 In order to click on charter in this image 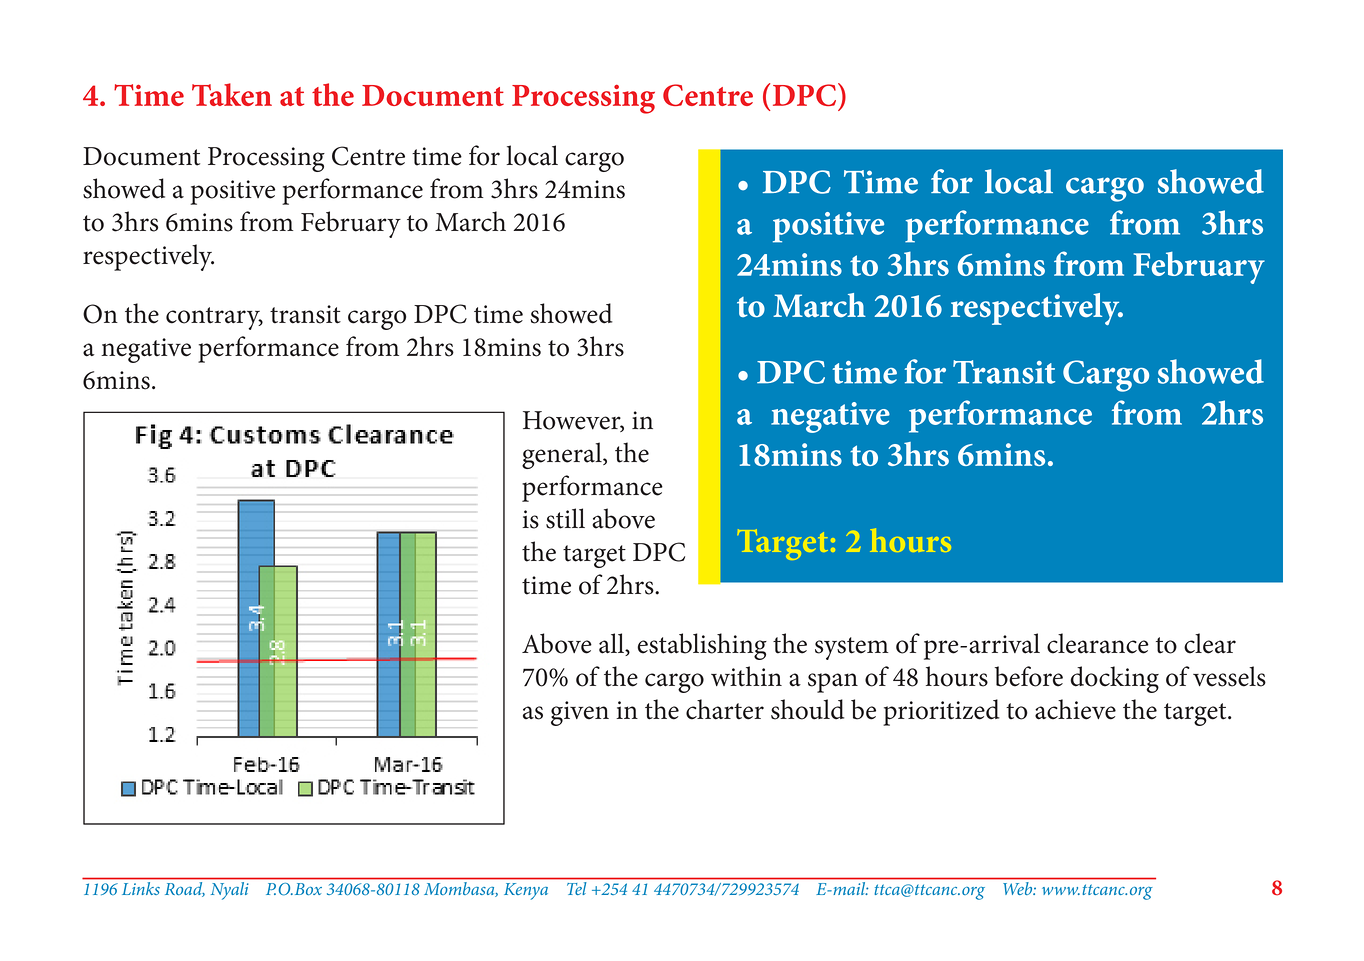, I will do `click(725, 709)`.
